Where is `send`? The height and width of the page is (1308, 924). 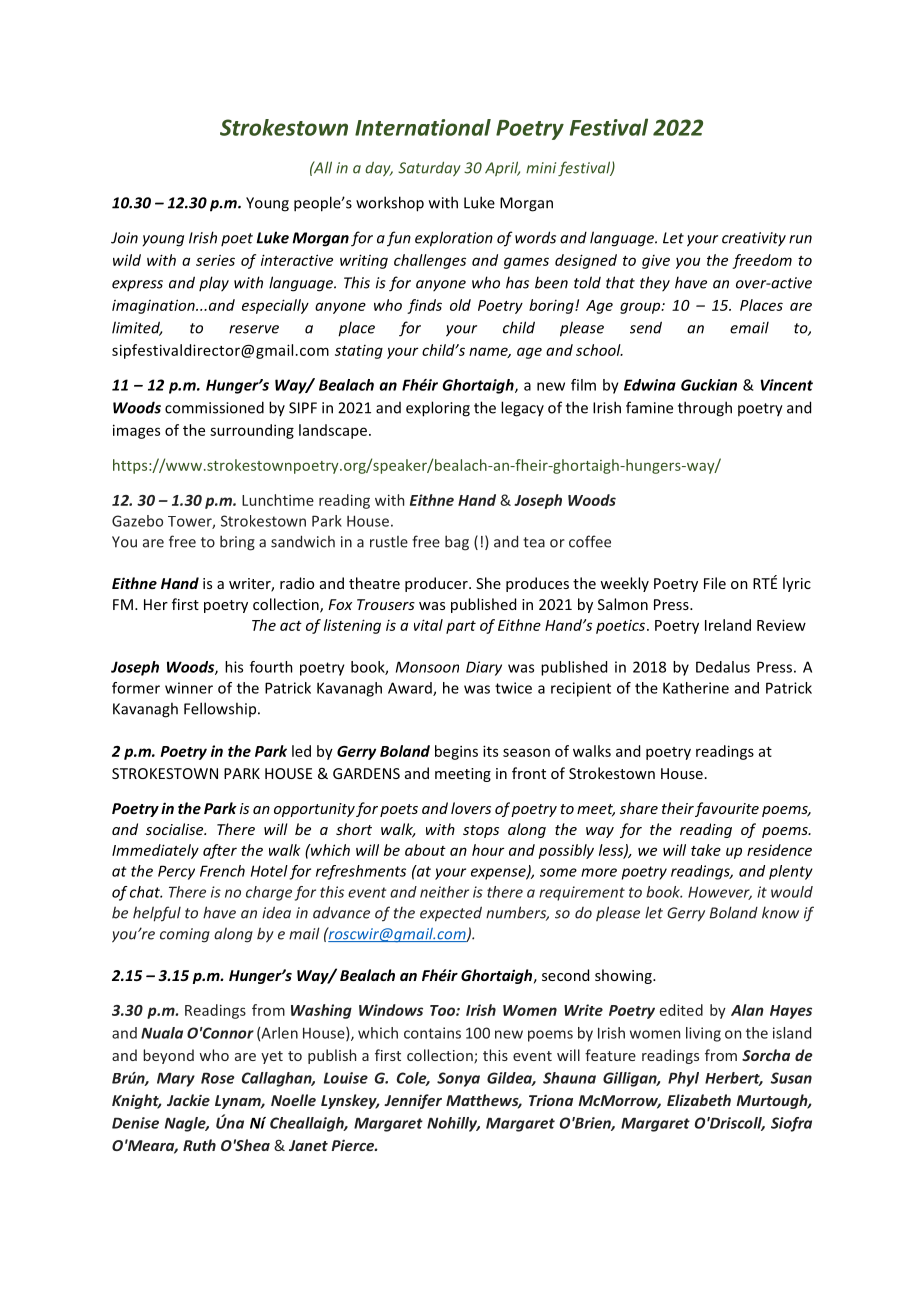 send is located at coordinates (646, 327).
